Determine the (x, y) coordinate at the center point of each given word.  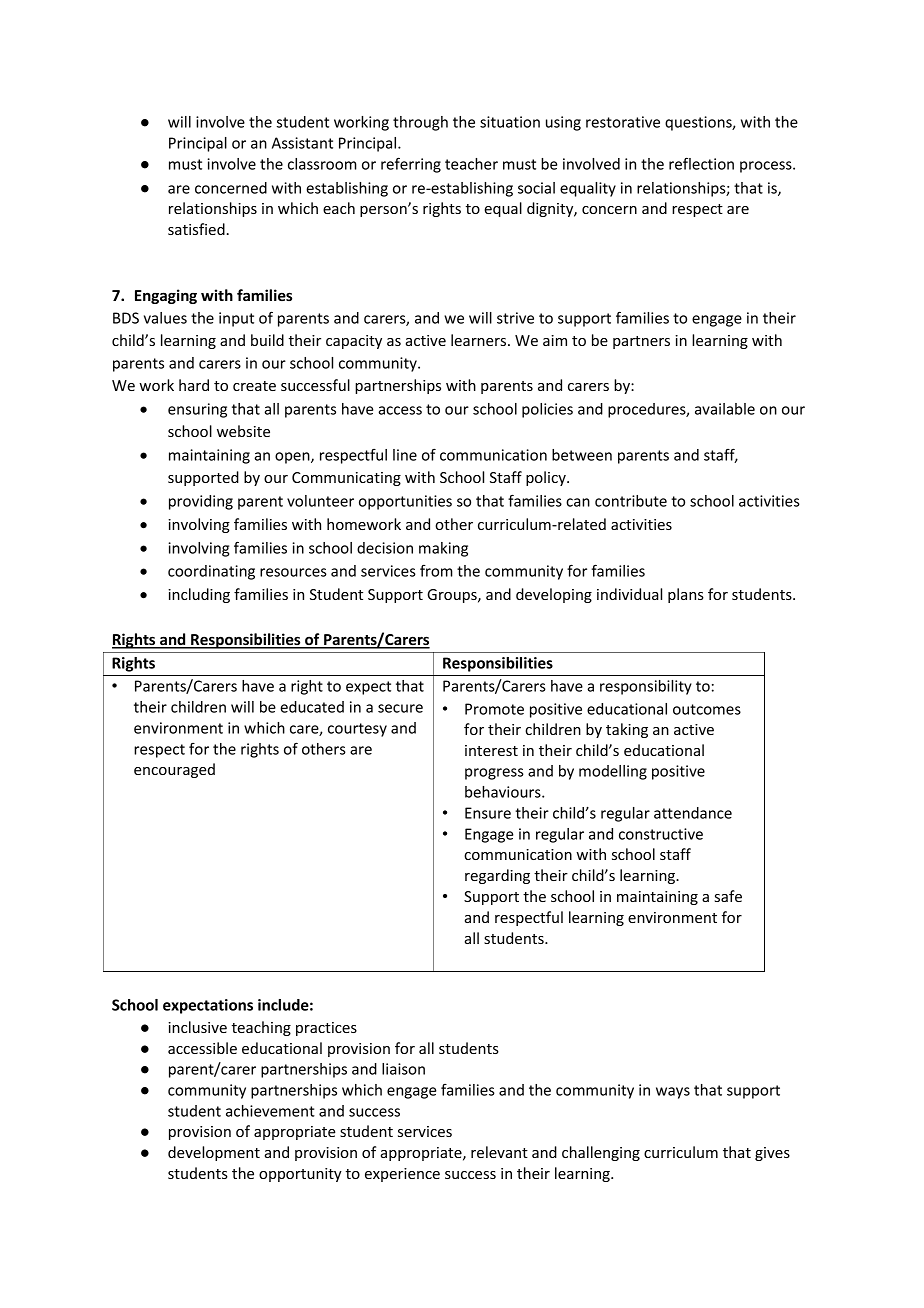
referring (411, 165)
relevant (499, 1152)
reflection (701, 163)
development (214, 1153)
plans (686, 595)
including (199, 595)
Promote (494, 709)
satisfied (196, 229)
